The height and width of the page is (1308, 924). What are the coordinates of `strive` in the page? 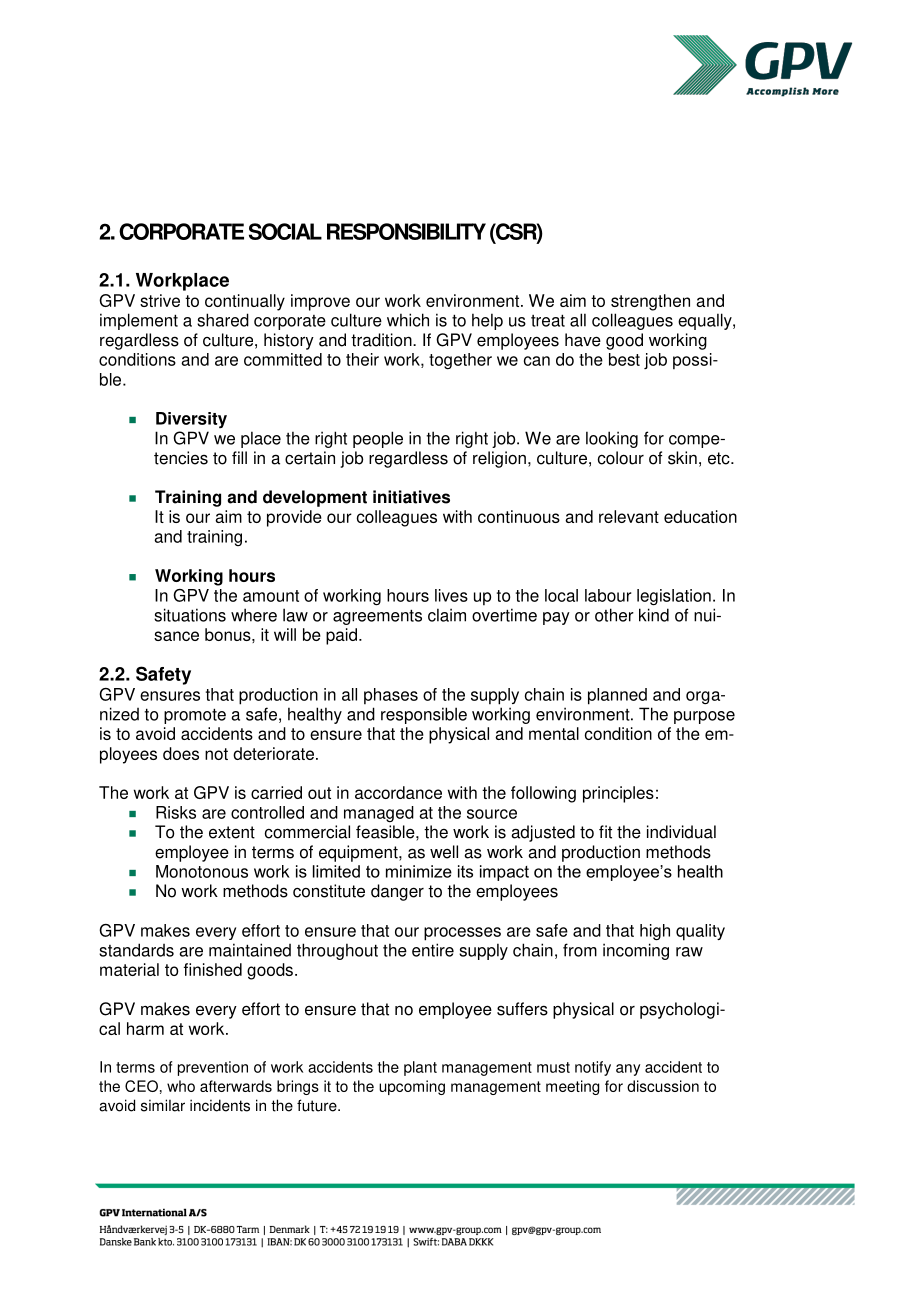 It's located at (160, 300).
